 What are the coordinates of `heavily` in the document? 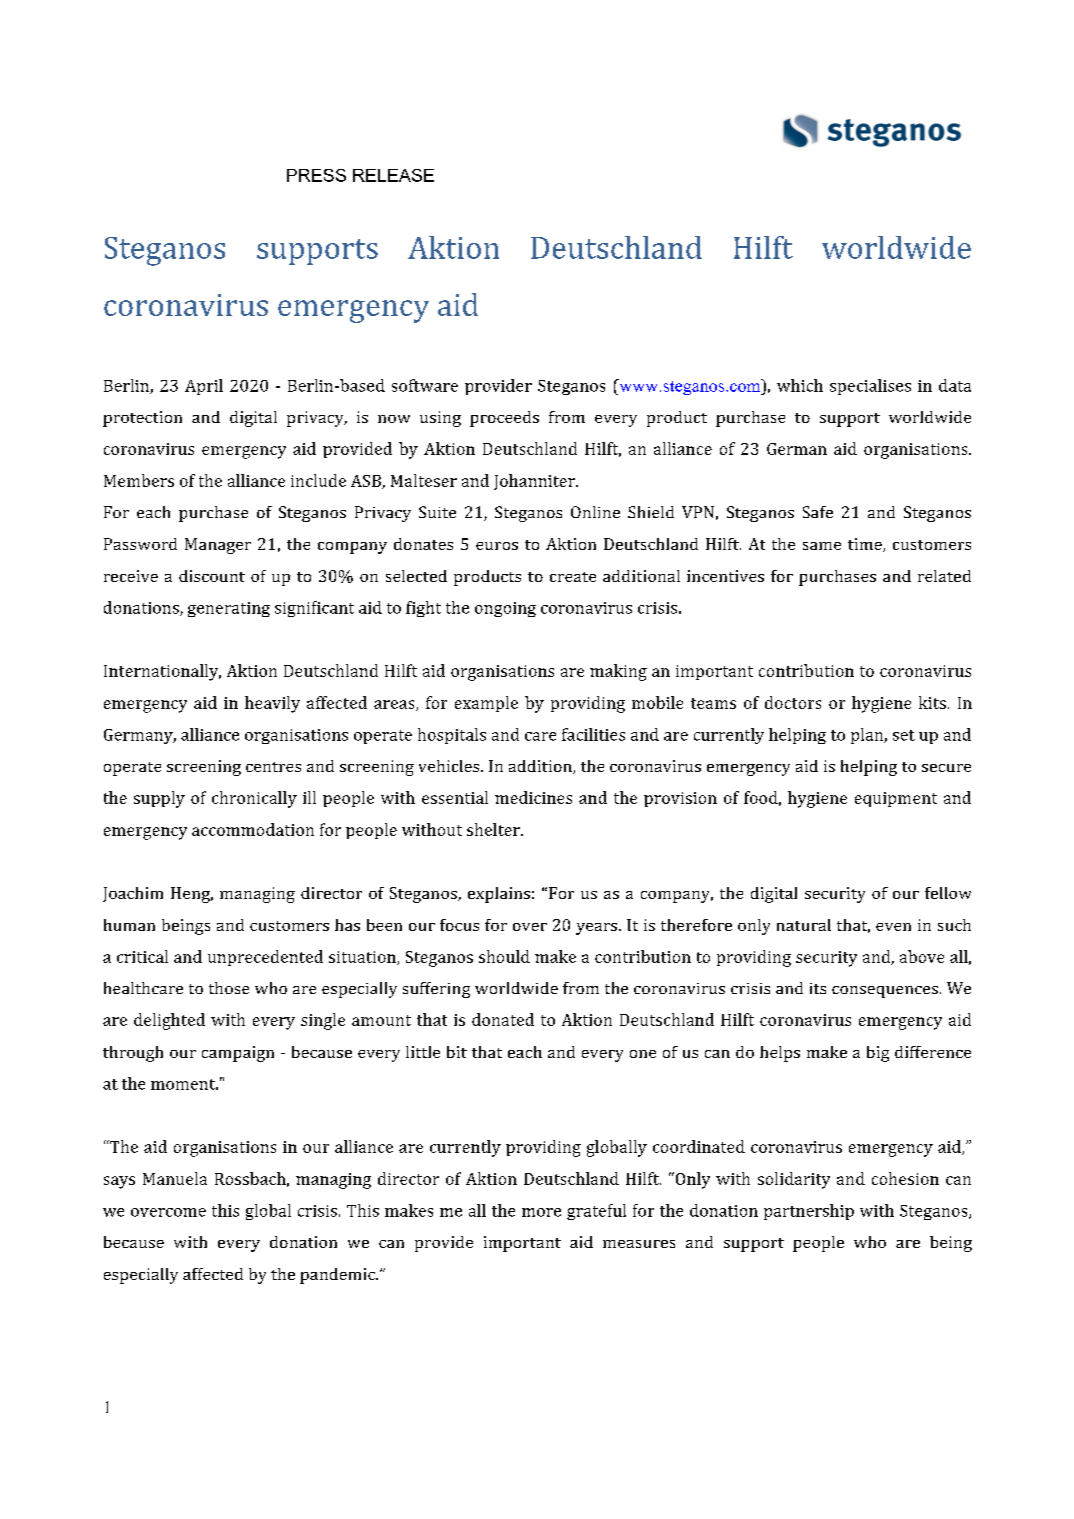 It's located at (272, 704).
